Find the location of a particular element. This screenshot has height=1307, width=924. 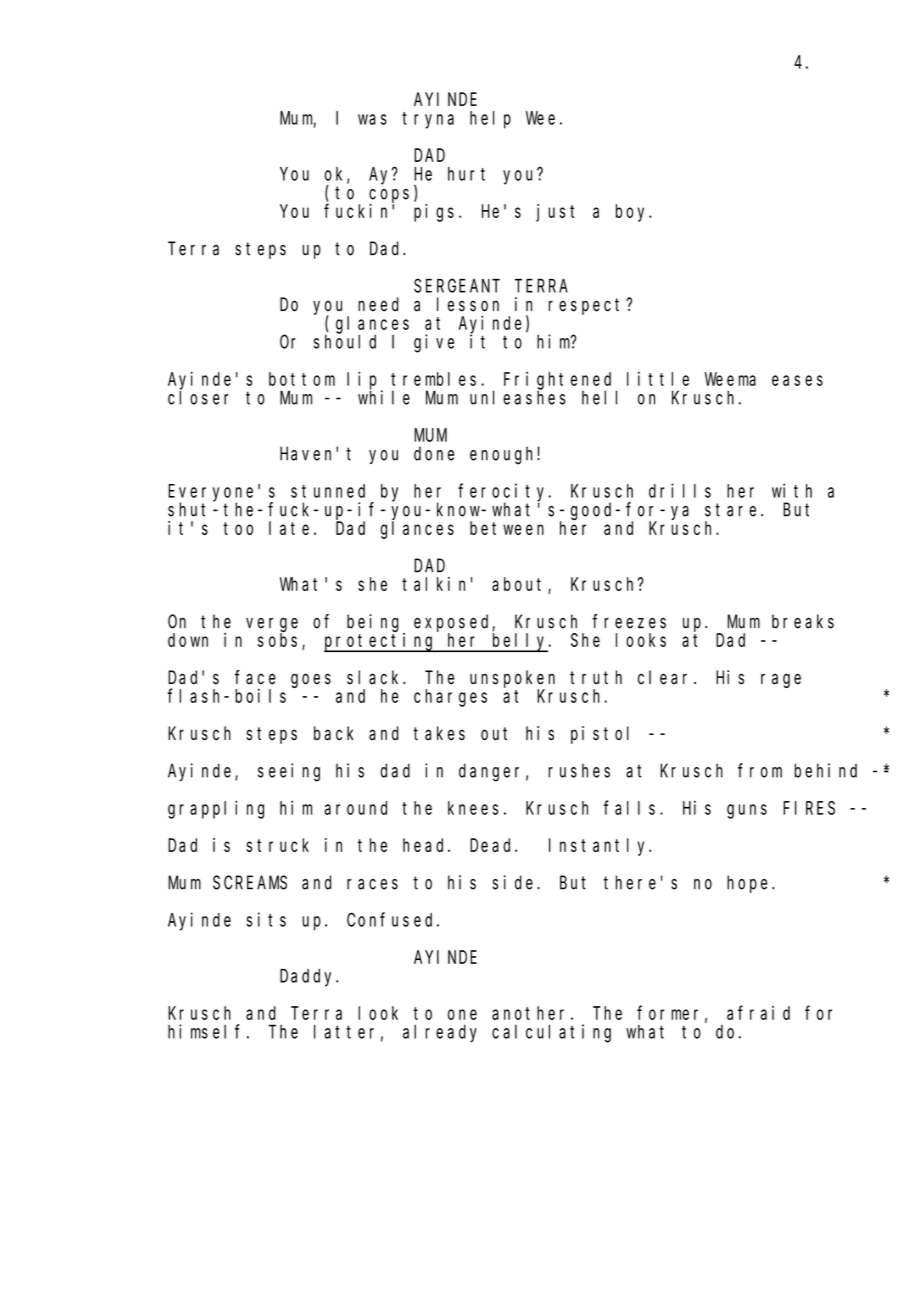

guns is located at coordinates (747, 811).
